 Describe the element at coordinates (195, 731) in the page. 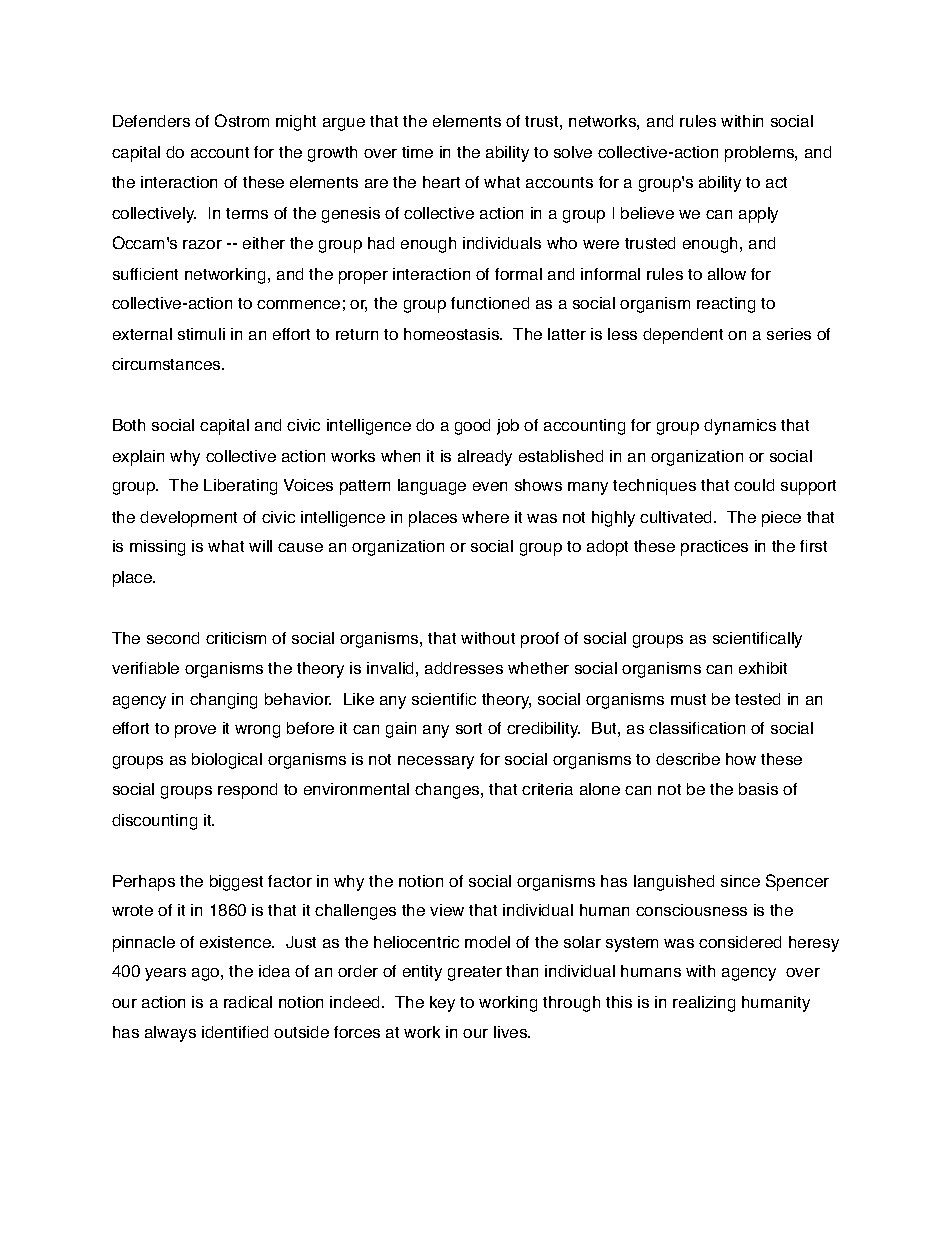

I see `prove` at that location.
